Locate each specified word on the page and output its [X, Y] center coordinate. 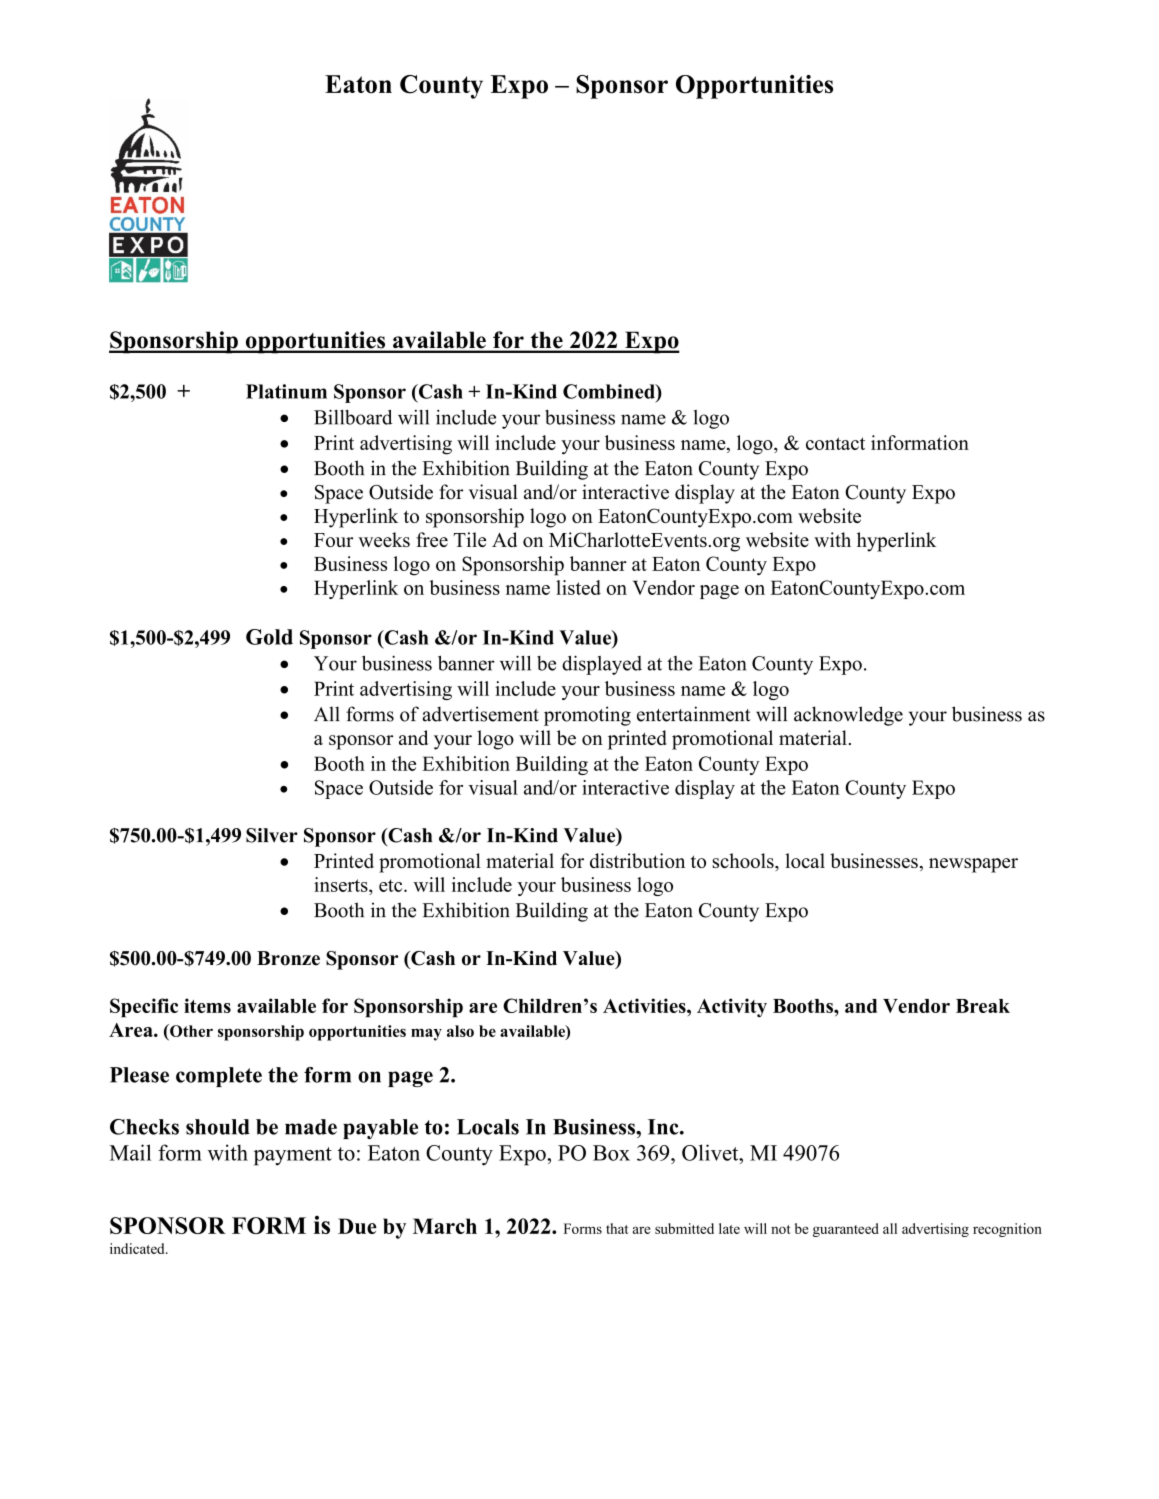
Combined [610, 391]
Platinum [286, 391]
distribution [637, 860]
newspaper [973, 865]
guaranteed [846, 1230]
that [617, 1228]
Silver [272, 835]
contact [835, 443]
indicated [138, 1248]
